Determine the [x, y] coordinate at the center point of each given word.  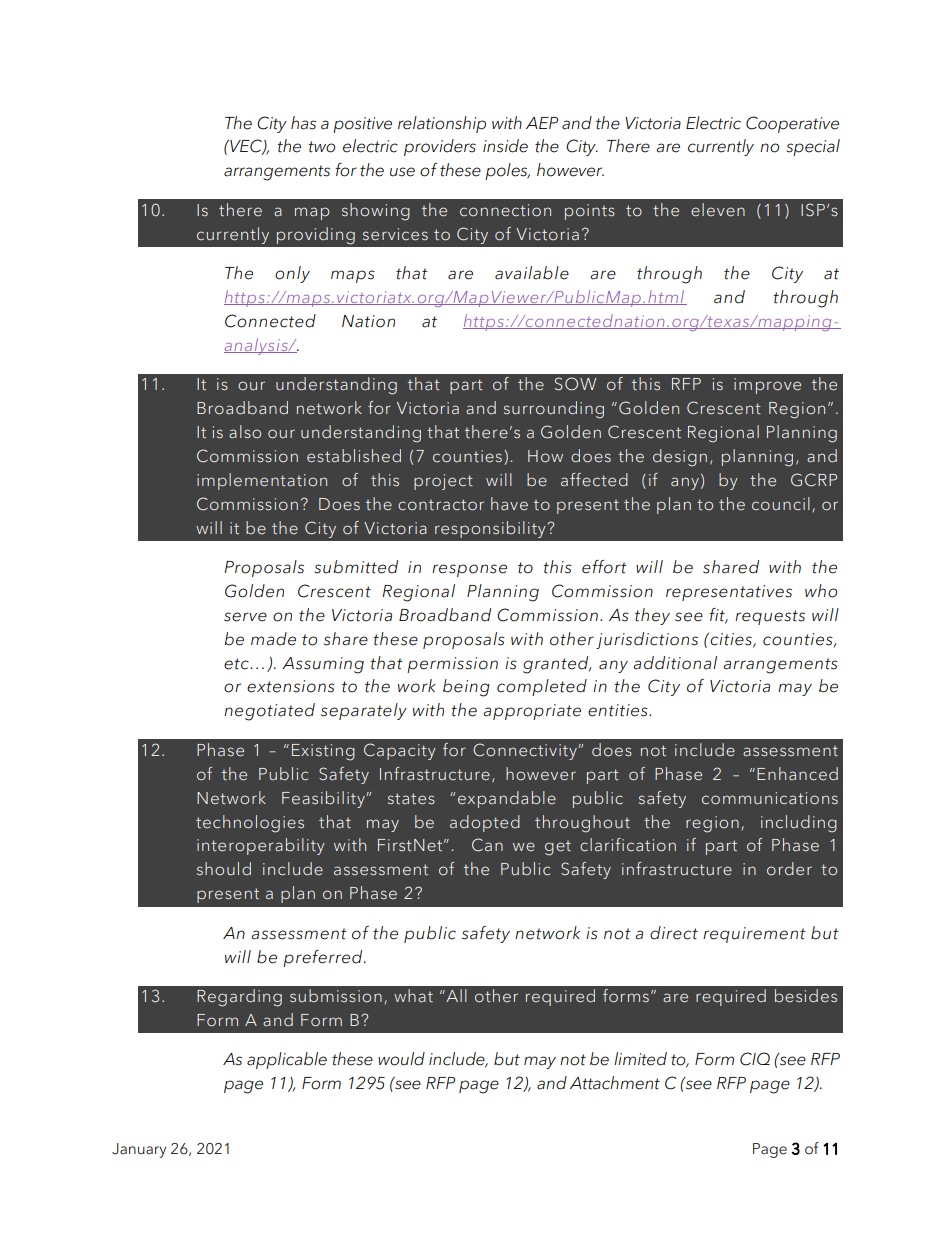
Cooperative [792, 124]
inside [505, 146]
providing [316, 236]
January [139, 1150]
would [401, 1059]
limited [640, 1059]
